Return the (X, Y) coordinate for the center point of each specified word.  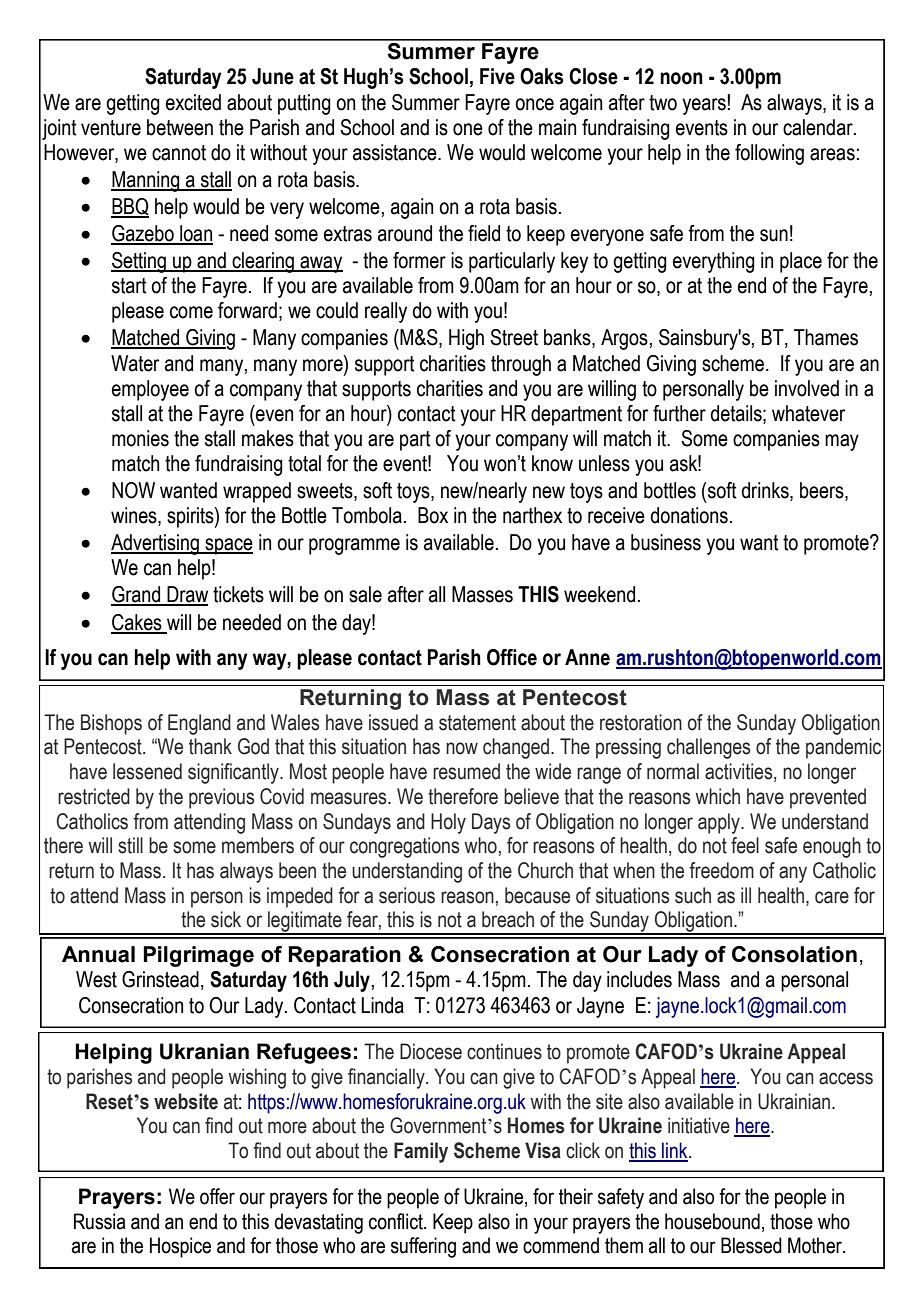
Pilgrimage (198, 956)
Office (512, 657)
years (705, 105)
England (199, 724)
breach (508, 919)
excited (193, 102)
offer (217, 1196)
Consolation (794, 954)
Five (497, 76)
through (521, 365)
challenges (709, 748)
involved (807, 388)
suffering (423, 1247)
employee (150, 390)
